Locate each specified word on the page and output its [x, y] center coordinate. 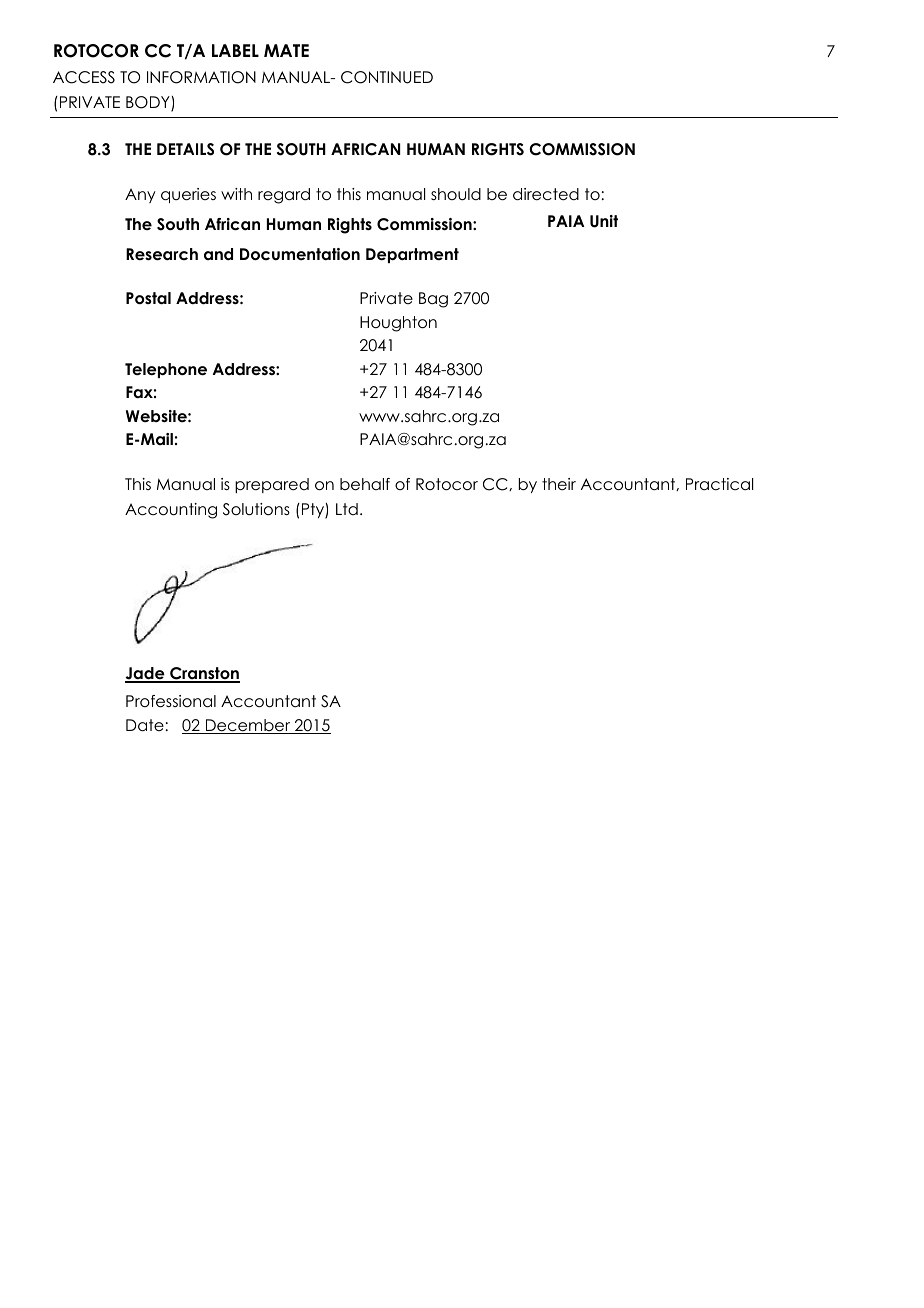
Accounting [171, 511]
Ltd [347, 509]
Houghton [398, 324]
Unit [604, 221]
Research [162, 254]
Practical [719, 484]
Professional [171, 701]
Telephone [166, 370]
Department [412, 255]
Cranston [204, 675]
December [248, 726]
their [559, 484]
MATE [286, 50]
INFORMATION [201, 77]
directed [546, 194]
